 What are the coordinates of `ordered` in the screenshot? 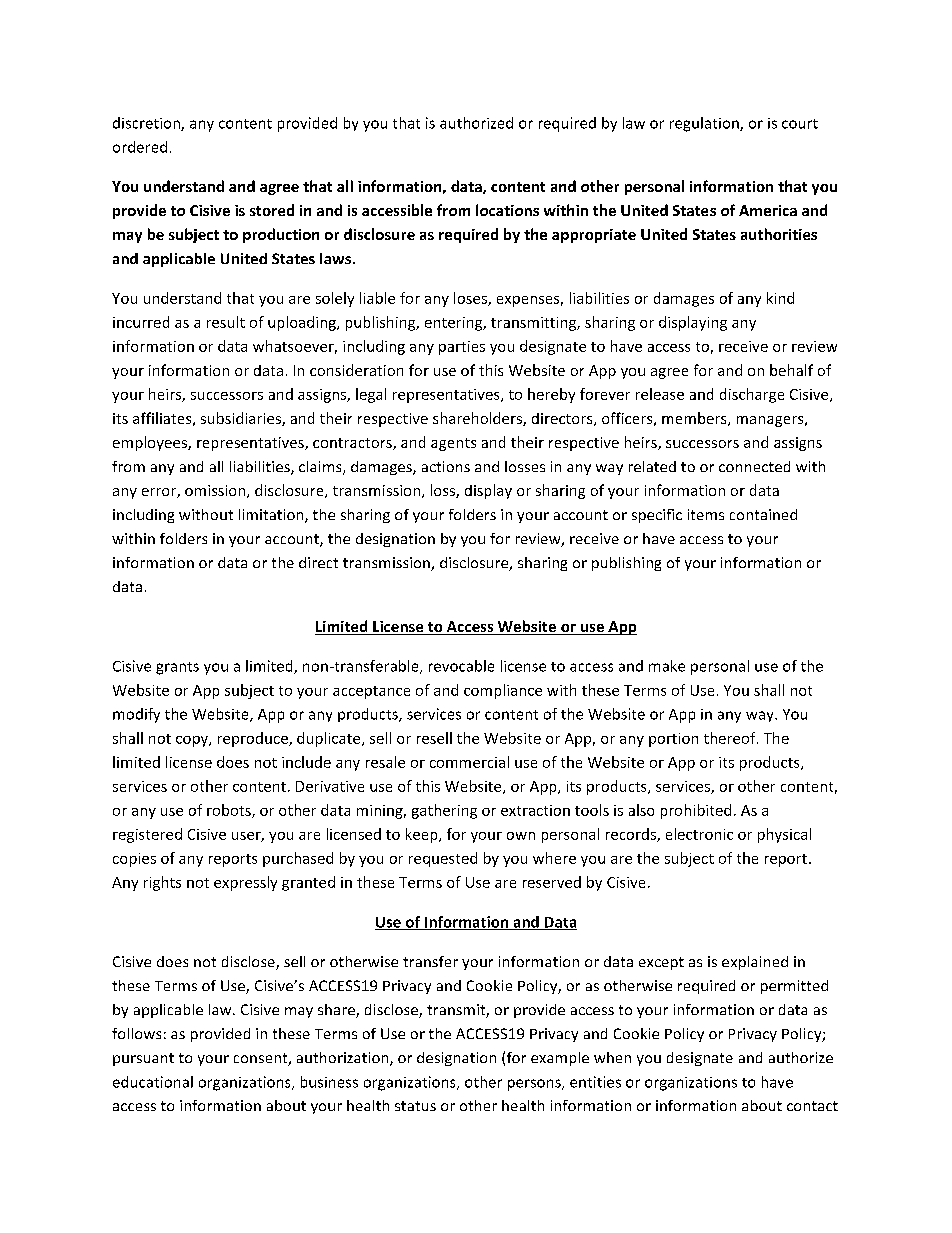 It's located at (140, 147).
